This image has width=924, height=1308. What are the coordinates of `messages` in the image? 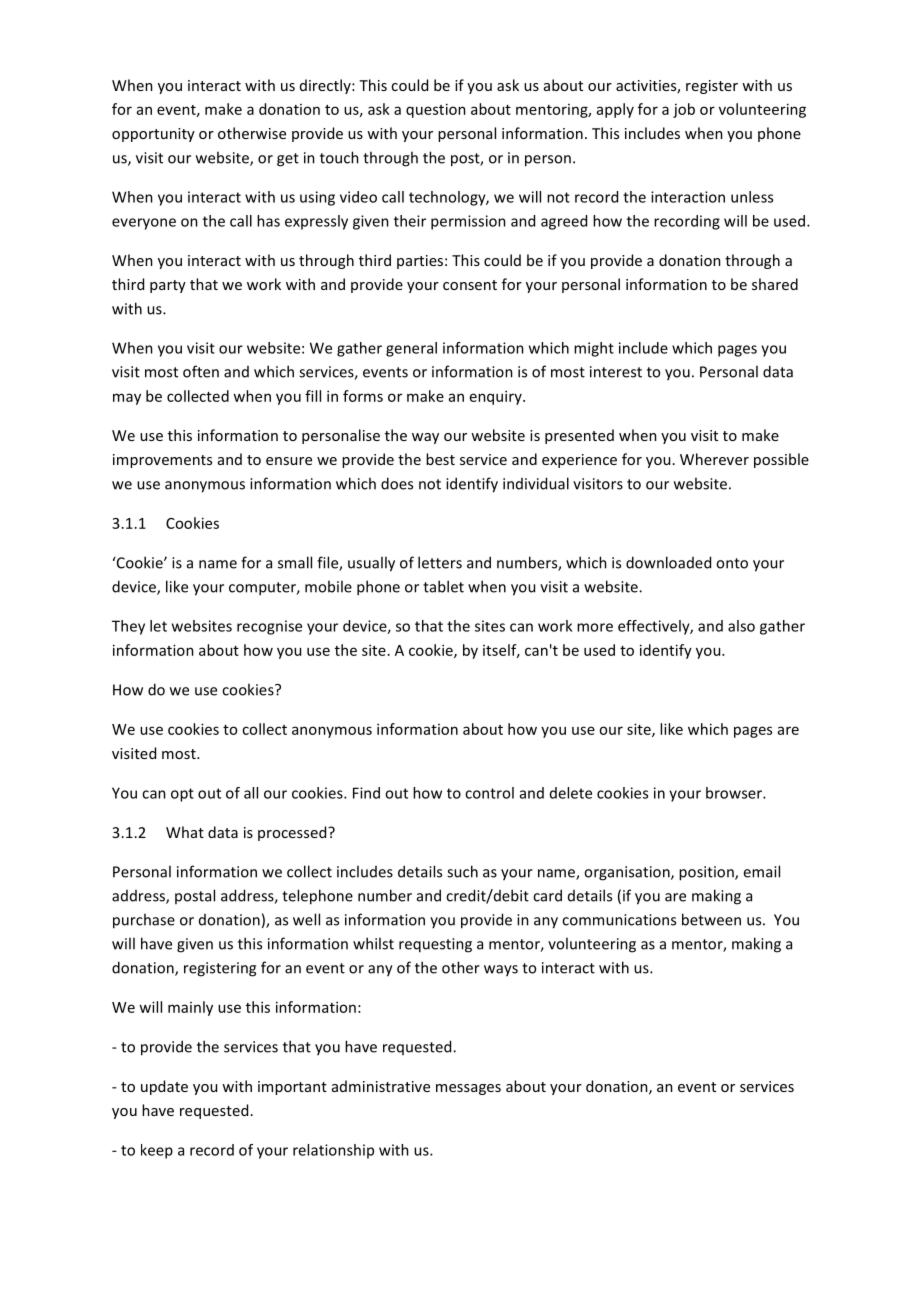 It's located at (468, 1089).
